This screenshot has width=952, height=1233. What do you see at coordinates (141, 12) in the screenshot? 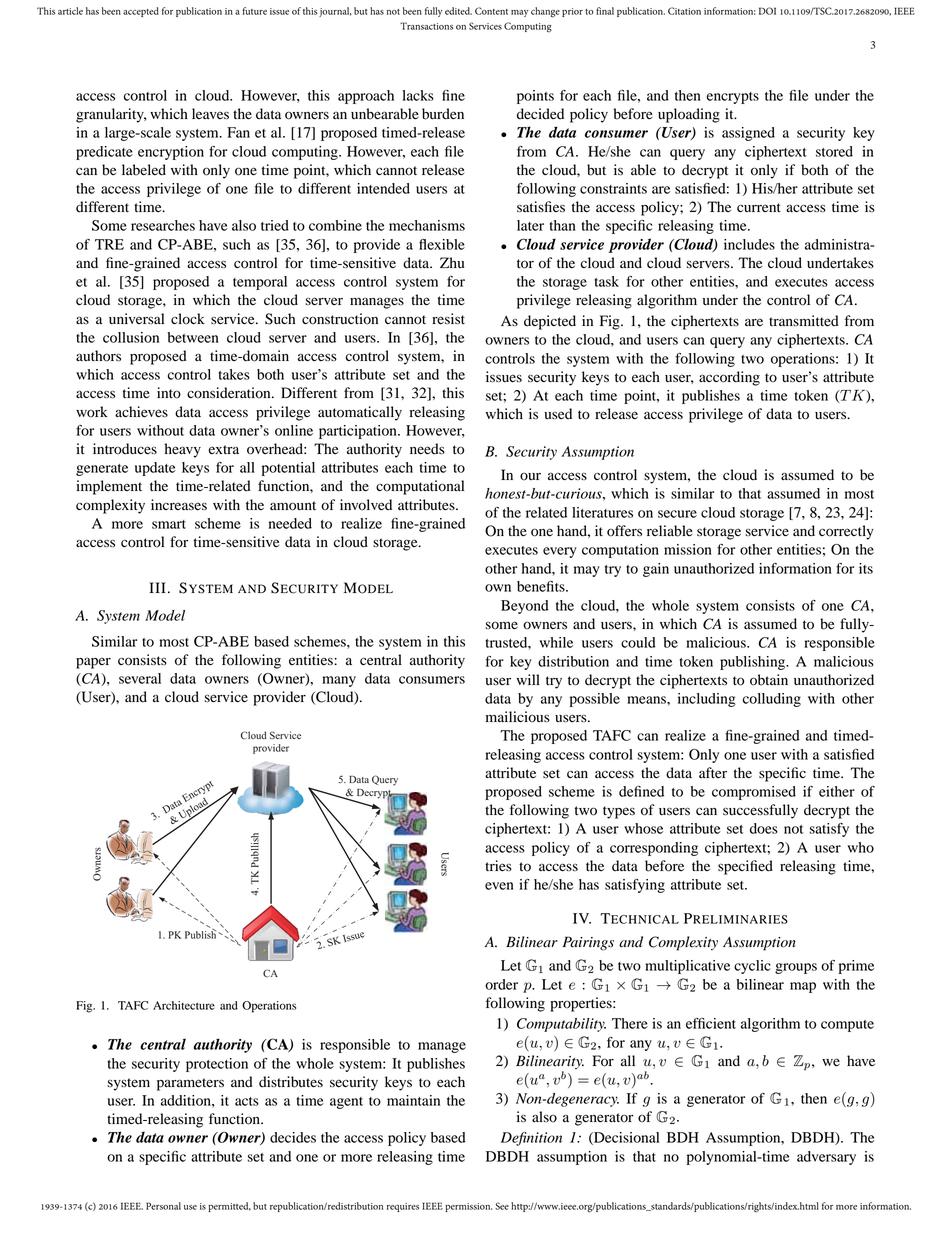
I see `accepted` at bounding box center [141, 12].
